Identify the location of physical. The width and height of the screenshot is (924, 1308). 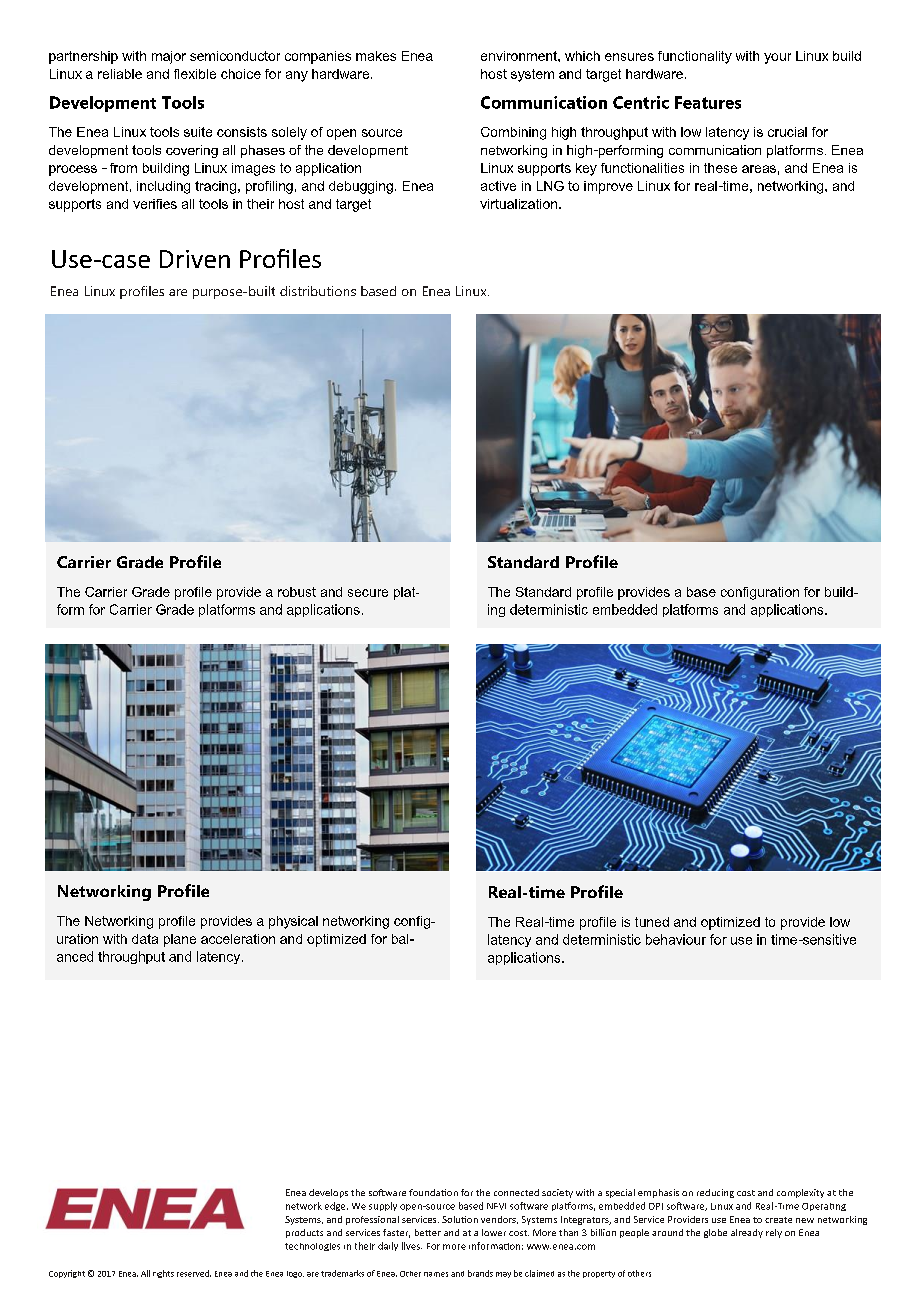
(293, 922).
